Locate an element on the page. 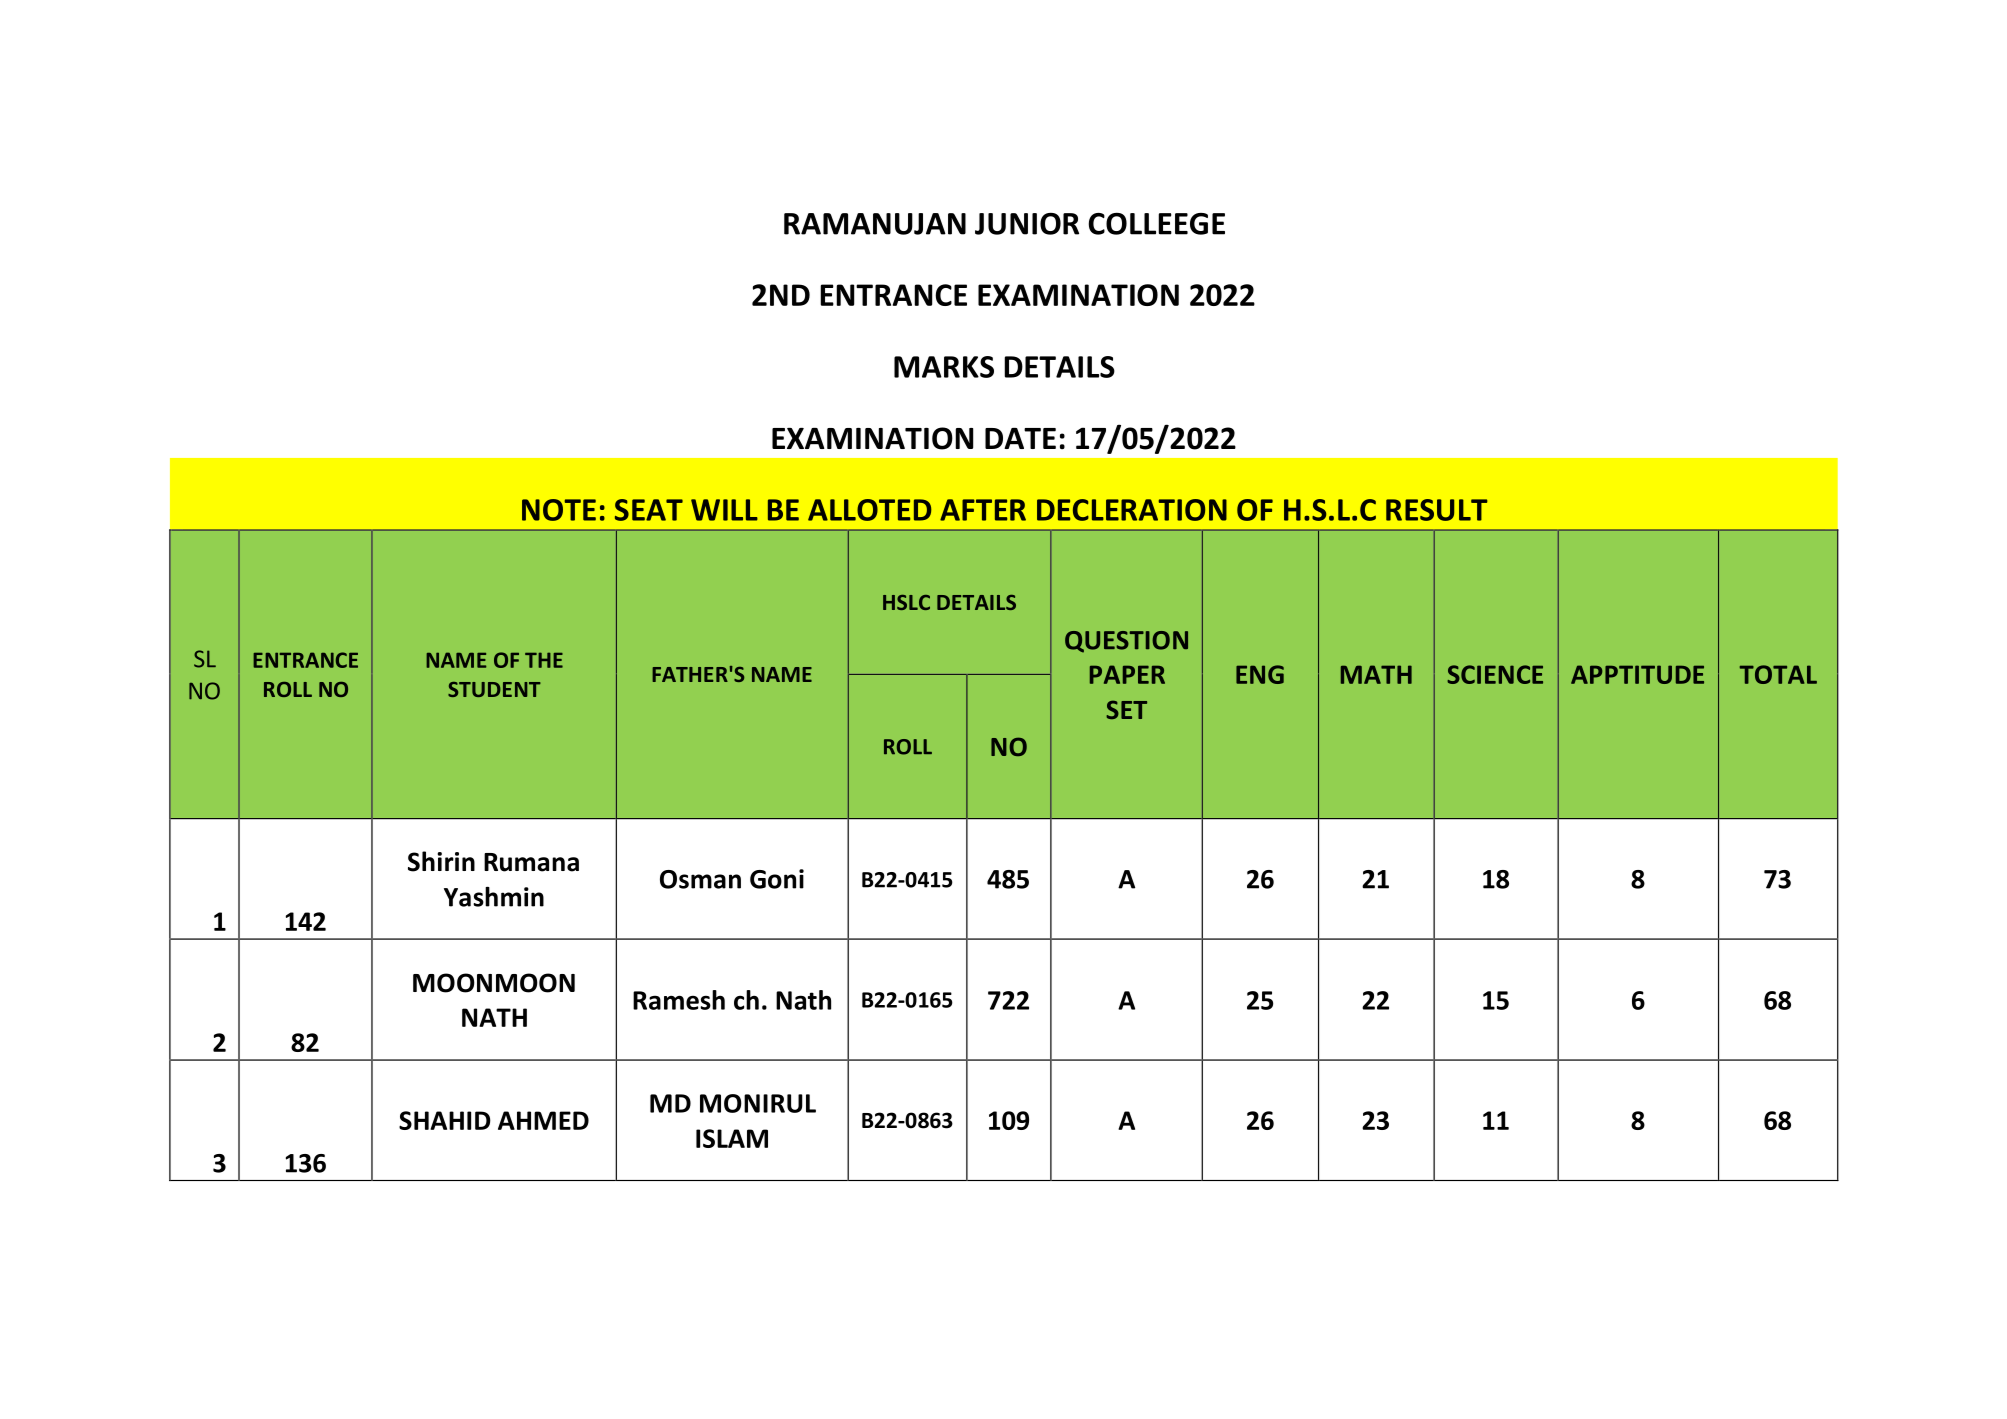  ISLAM is located at coordinates (732, 1138).
